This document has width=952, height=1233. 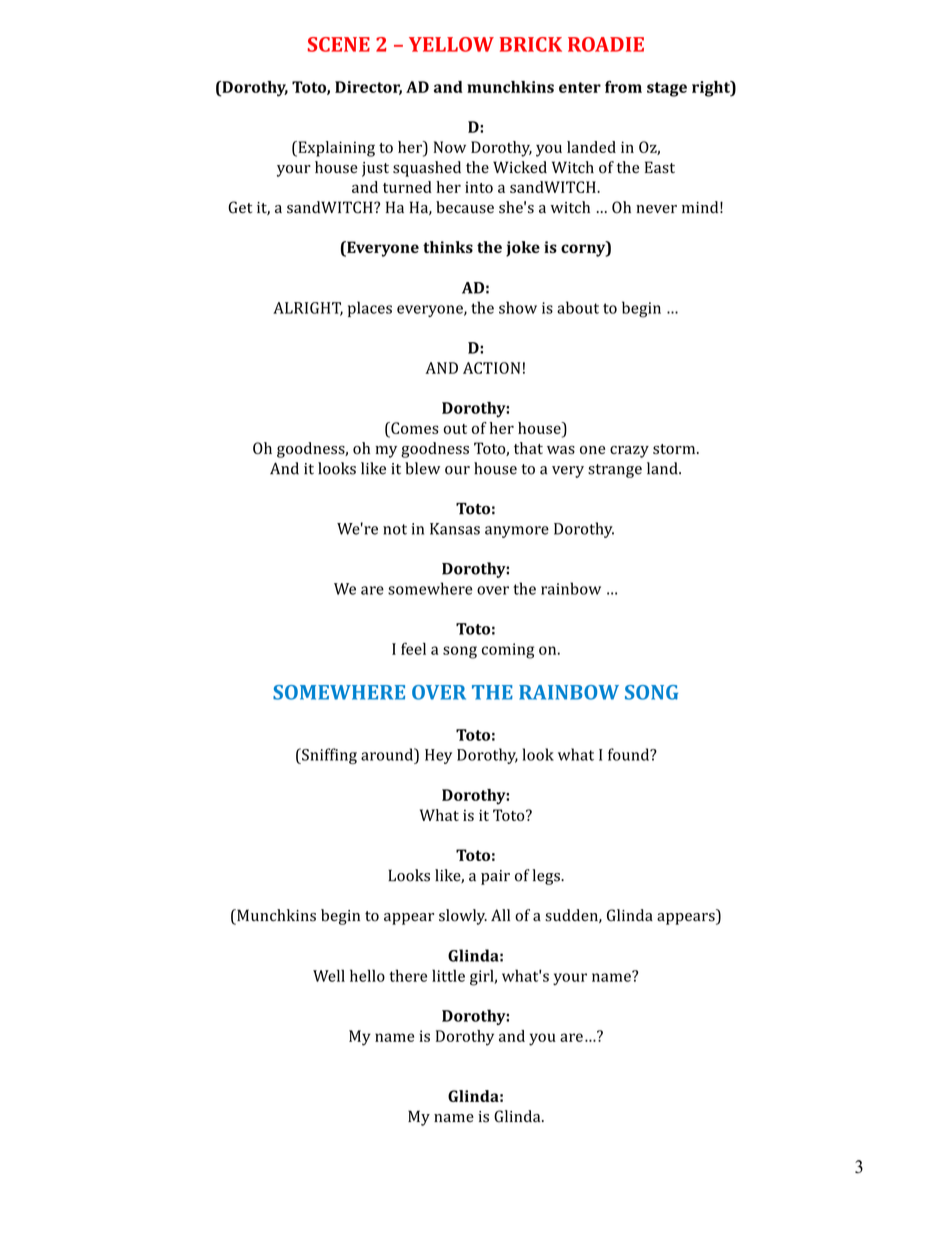 What do you see at coordinates (339, 44) in the document?
I see `SCENE` at bounding box center [339, 44].
